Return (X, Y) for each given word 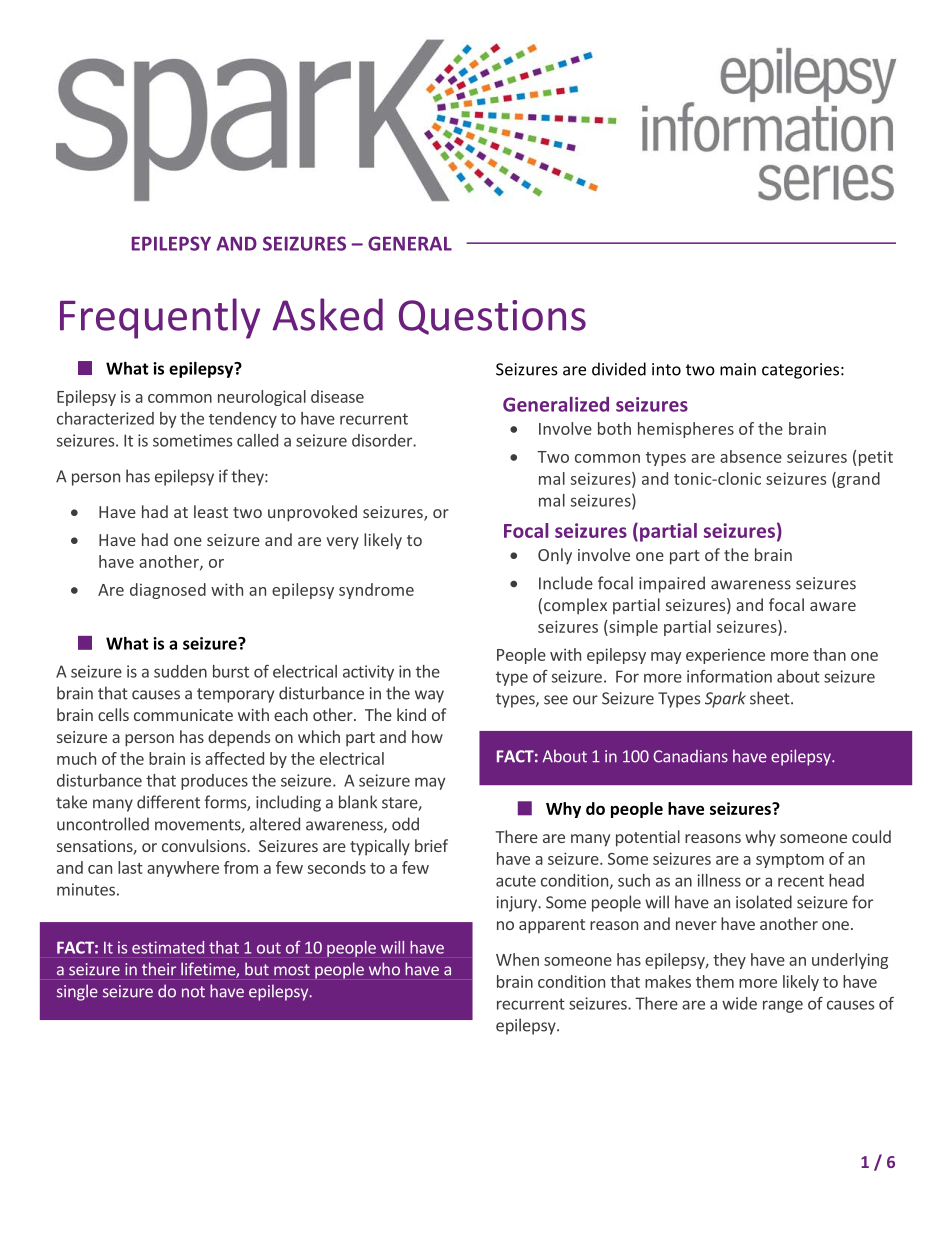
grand (857, 480)
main (738, 369)
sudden (180, 671)
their (159, 969)
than (829, 654)
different (168, 802)
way (429, 696)
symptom (790, 861)
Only (555, 556)
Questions (492, 317)
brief (431, 845)
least (211, 511)
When (517, 959)
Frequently (160, 318)
